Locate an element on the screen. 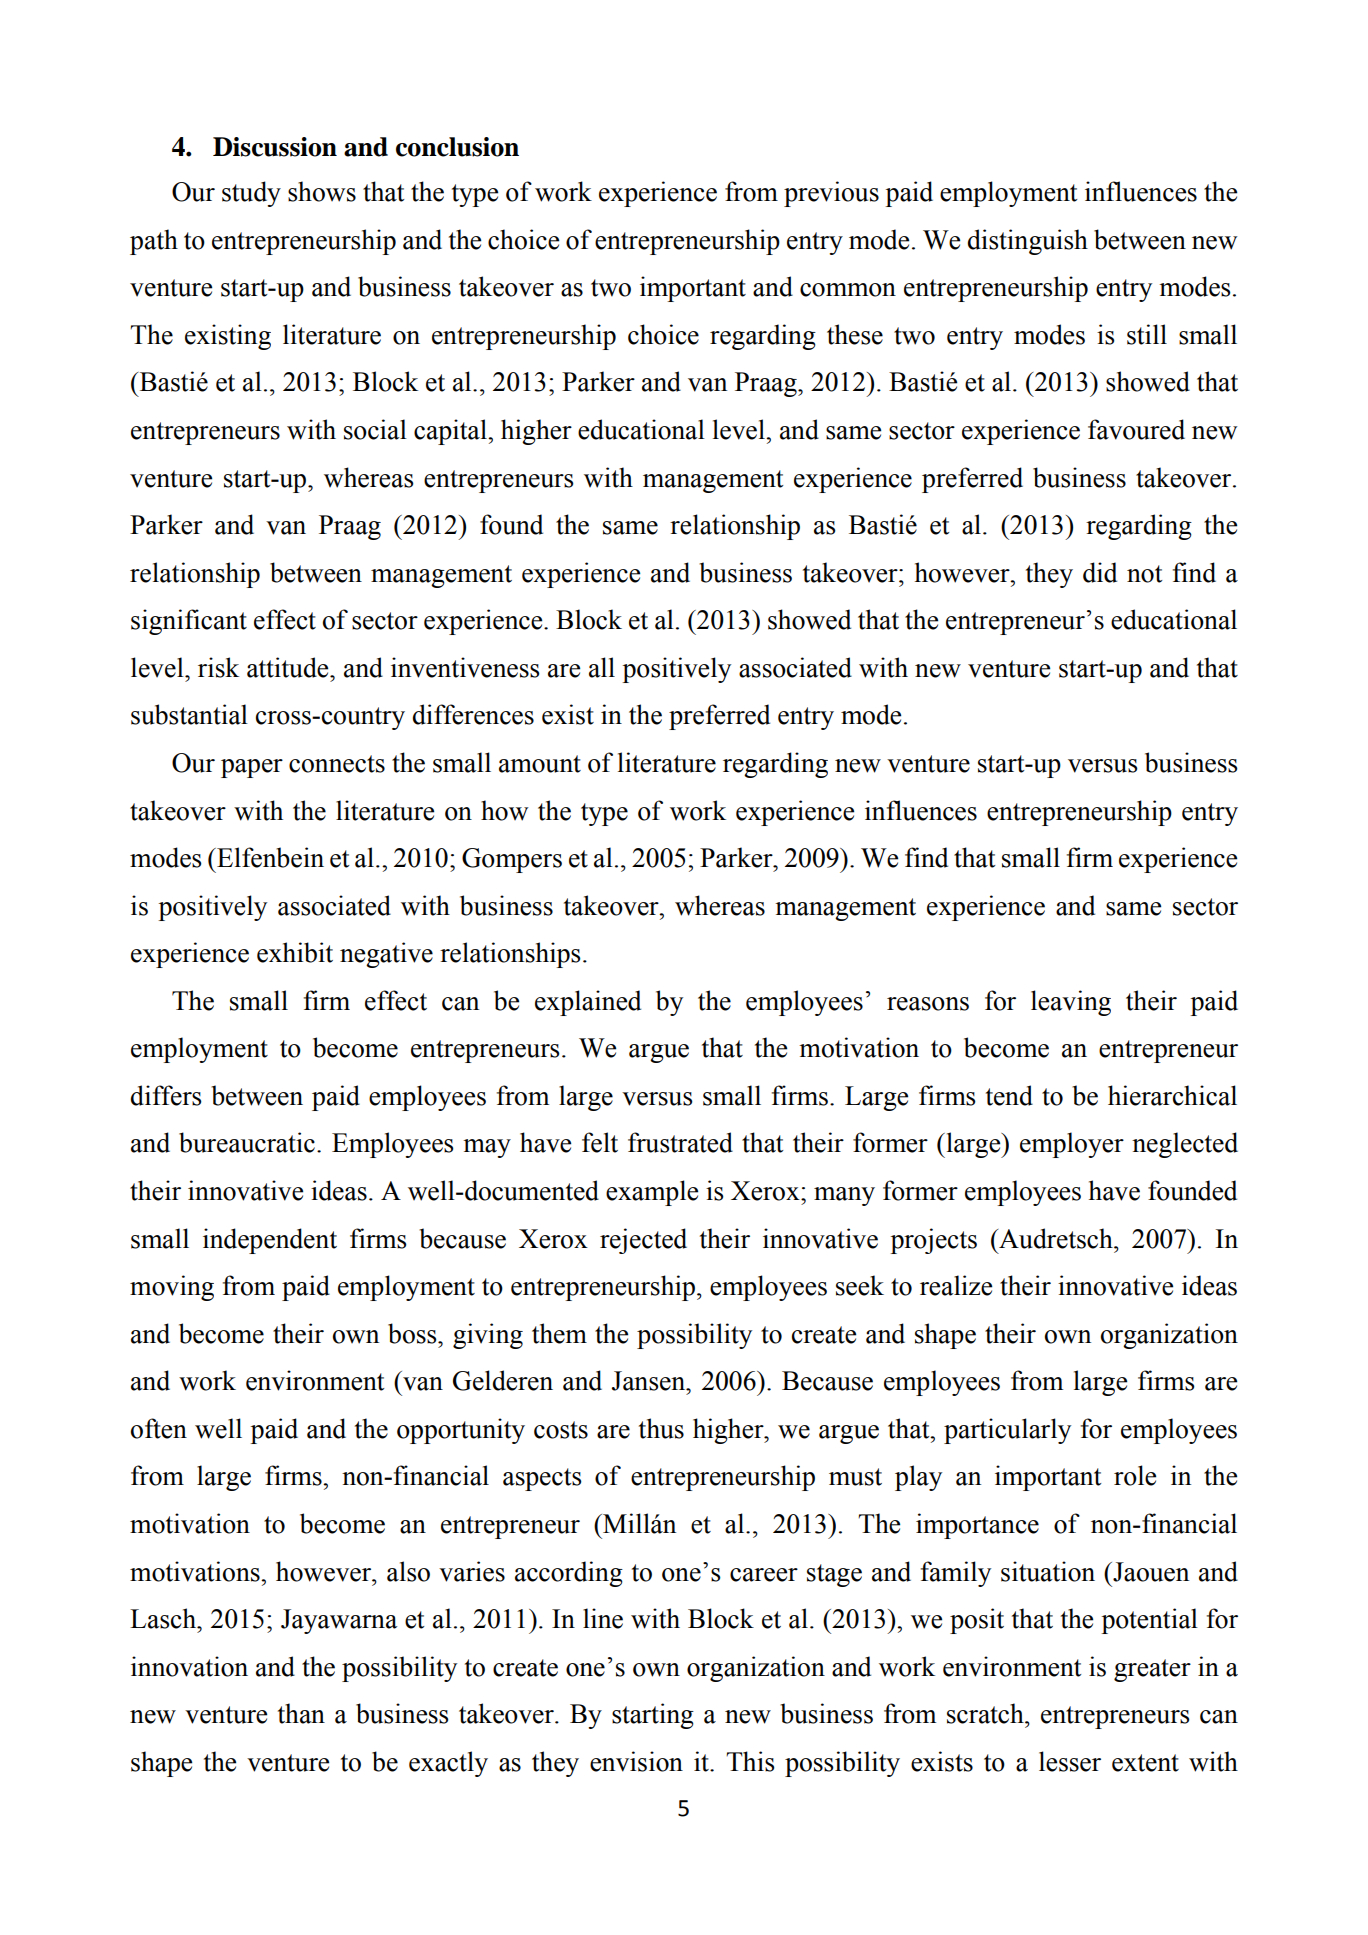 This screenshot has width=1368, height=1935. exhibit is located at coordinates (295, 952).
